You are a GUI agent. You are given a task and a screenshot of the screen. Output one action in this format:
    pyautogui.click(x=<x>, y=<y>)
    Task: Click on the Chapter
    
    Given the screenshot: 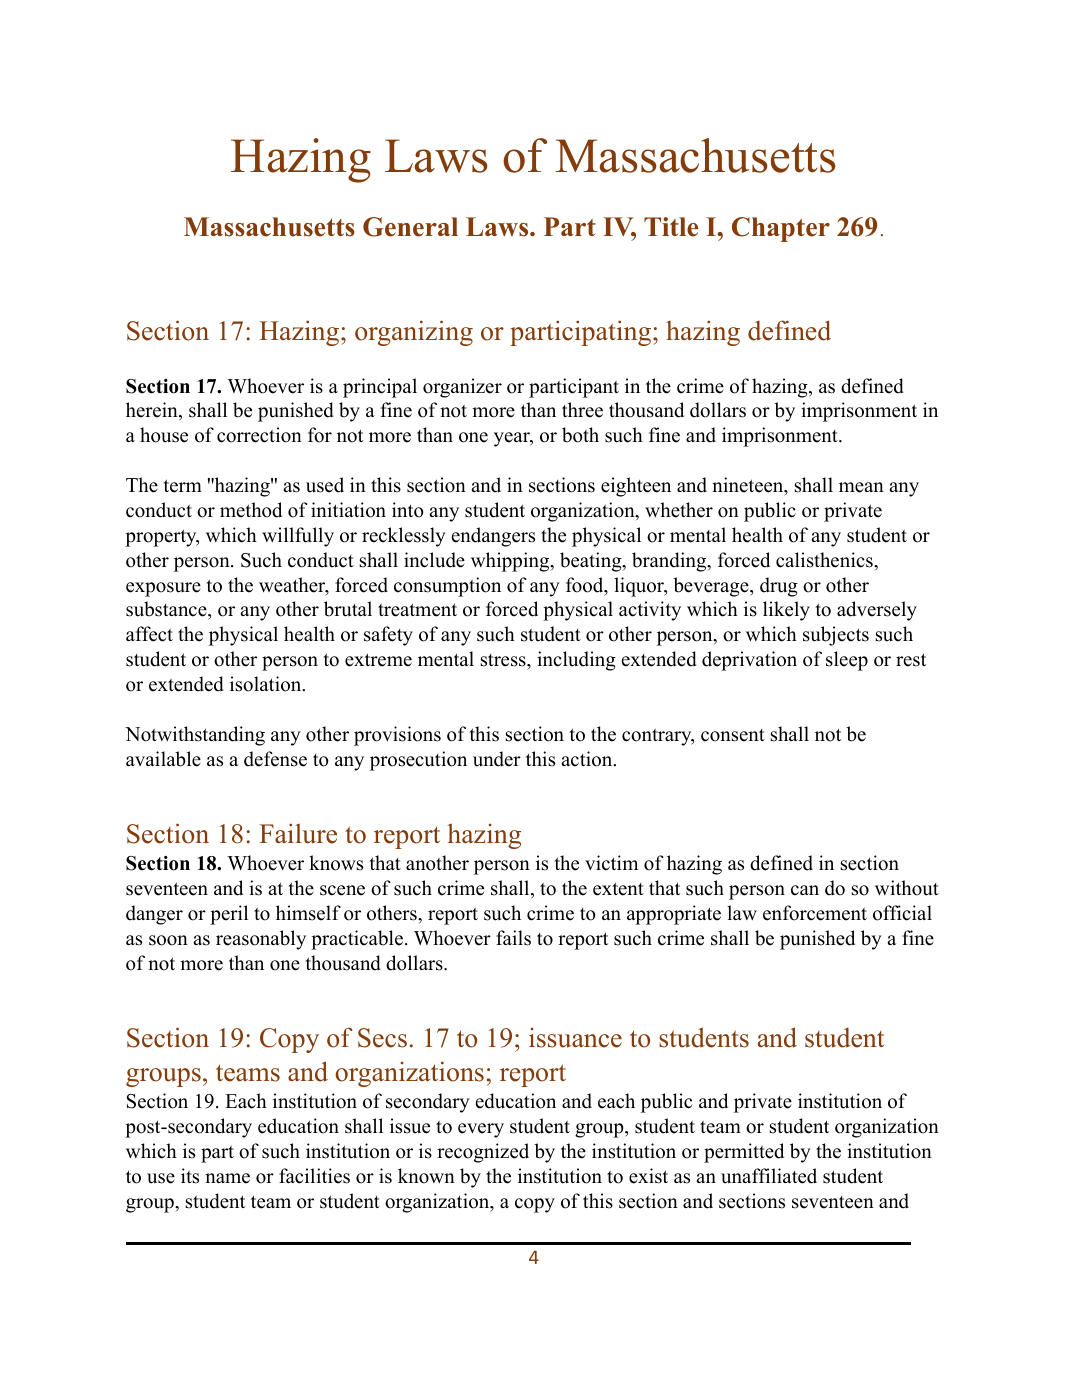 What is the action you would take?
    pyautogui.click(x=781, y=229)
